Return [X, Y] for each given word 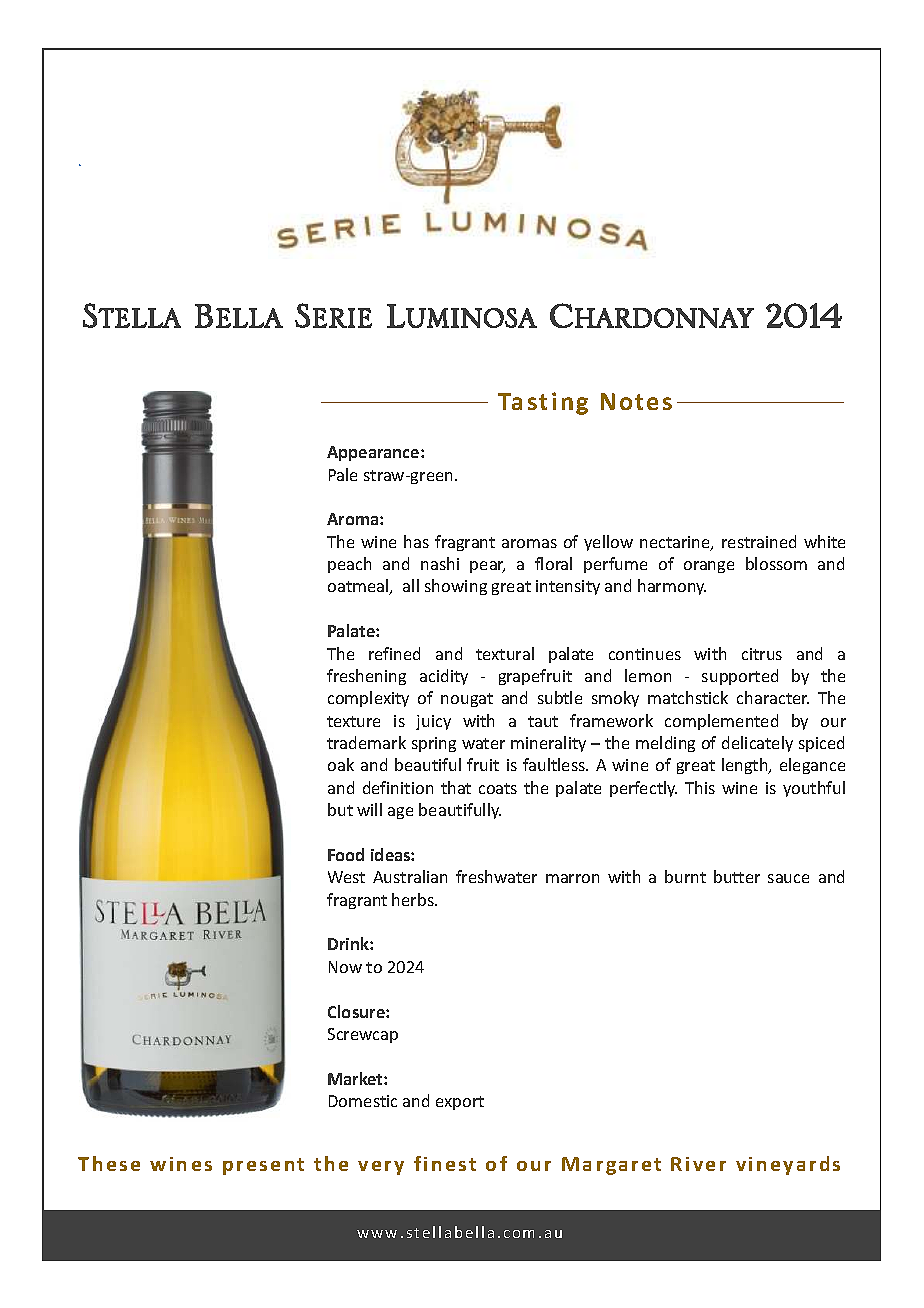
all [411, 585]
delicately [757, 744]
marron [572, 878]
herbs [414, 899]
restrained [759, 541]
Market [356, 1078]
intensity [568, 587]
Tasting [543, 403]
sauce [788, 878]
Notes [636, 401]
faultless [555, 764]
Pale [343, 474]
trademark [366, 742]
